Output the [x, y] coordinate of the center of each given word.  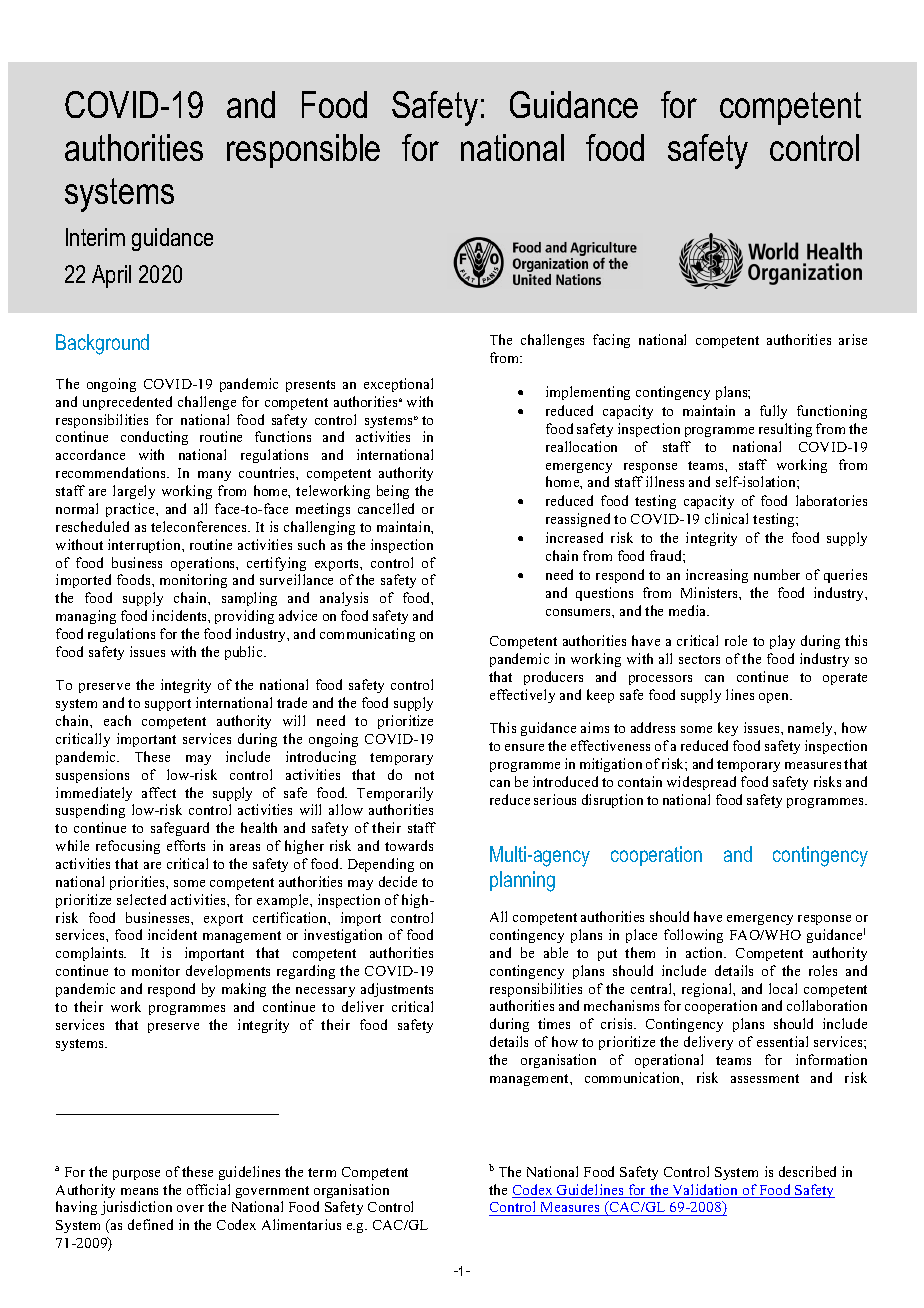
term [322, 1172]
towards [409, 845]
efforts [186, 845]
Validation [705, 1191]
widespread [701, 783]
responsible [303, 151]
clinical [726, 518]
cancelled [386, 508]
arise [853, 339]
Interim [95, 237]
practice [131, 510]
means [139, 1191]
